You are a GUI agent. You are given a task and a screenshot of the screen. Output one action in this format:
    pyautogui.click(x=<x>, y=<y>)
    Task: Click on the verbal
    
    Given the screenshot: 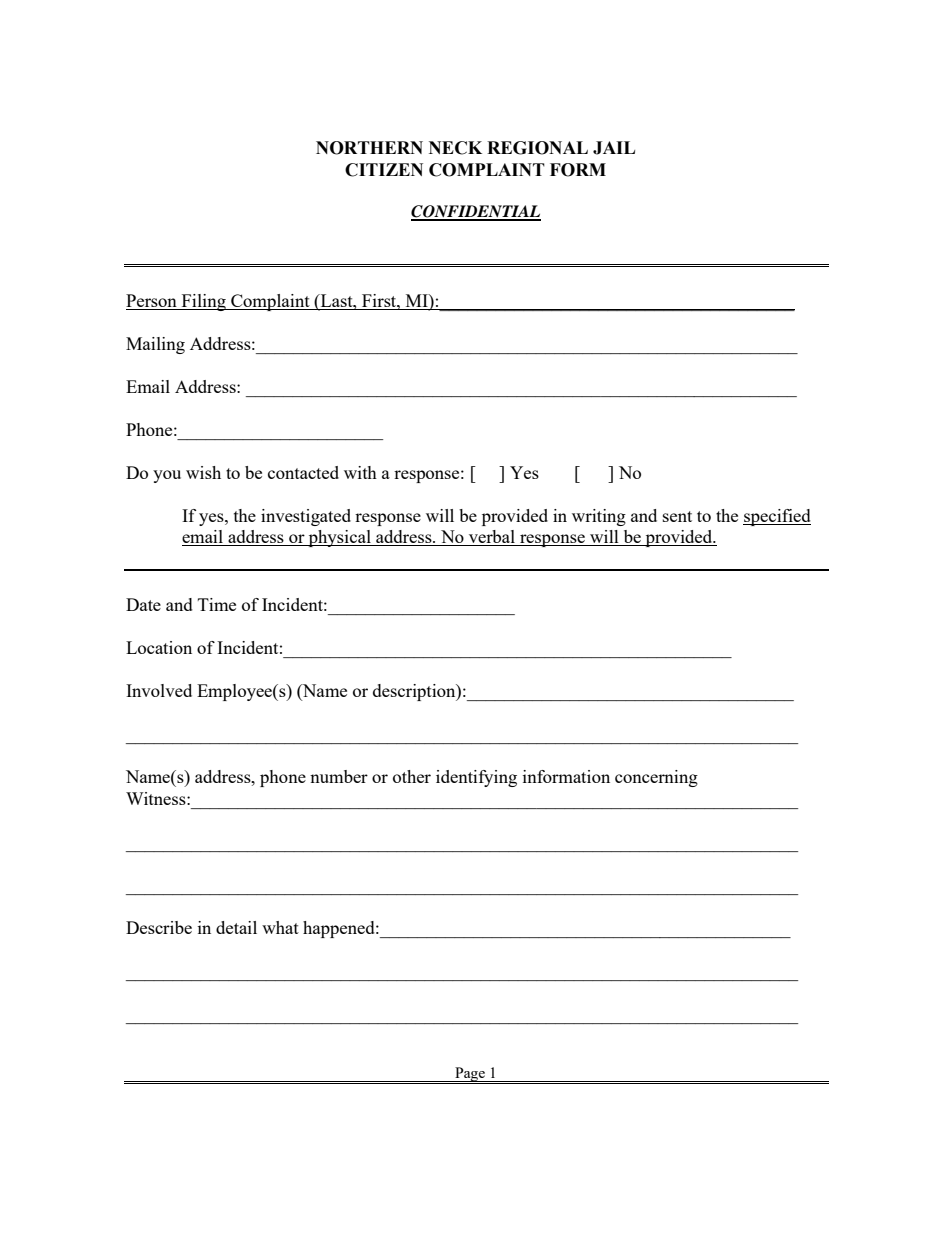 What is the action you would take?
    pyautogui.click(x=492, y=538)
